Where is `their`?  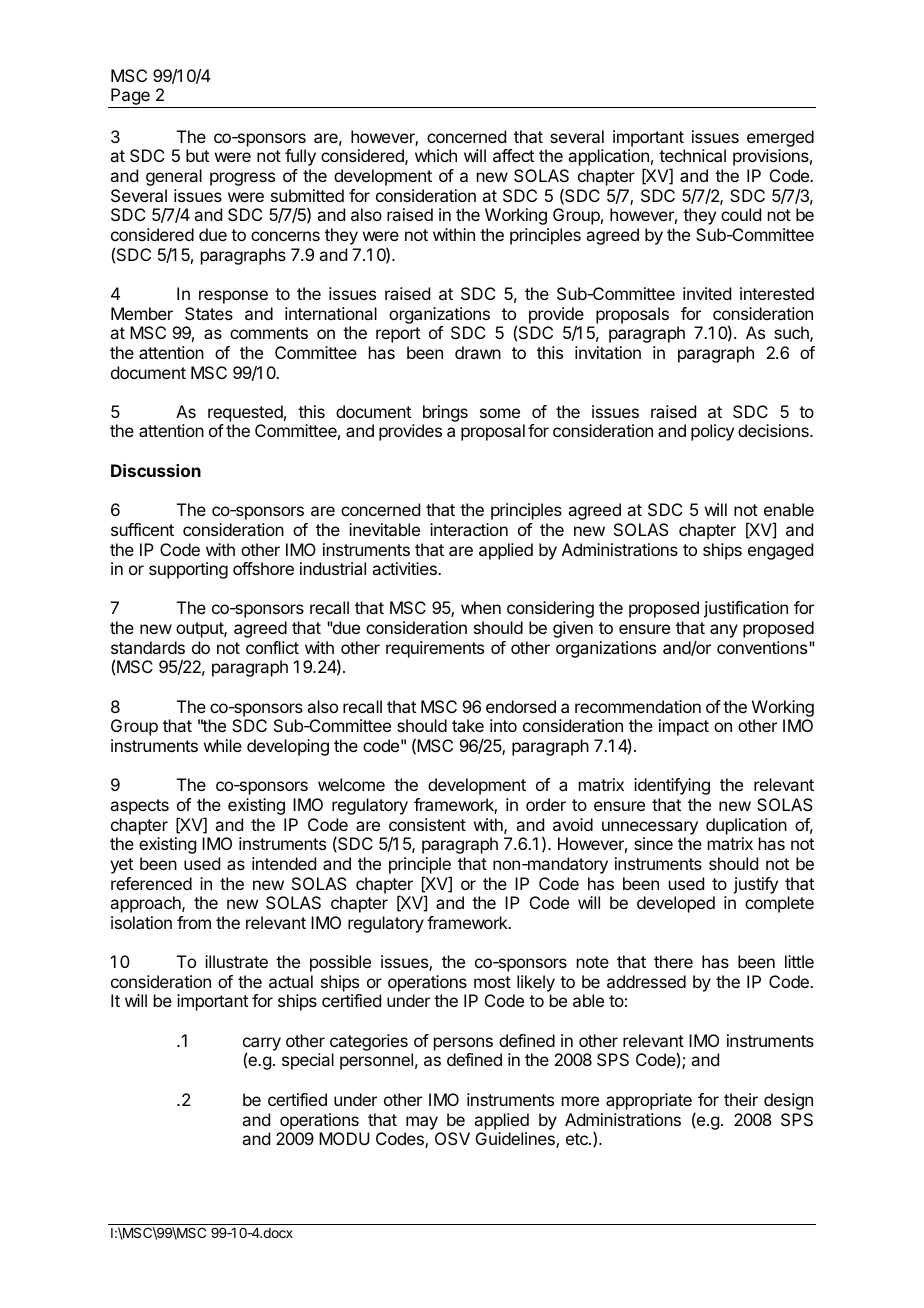 their is located at coordinates (741, 1099).
